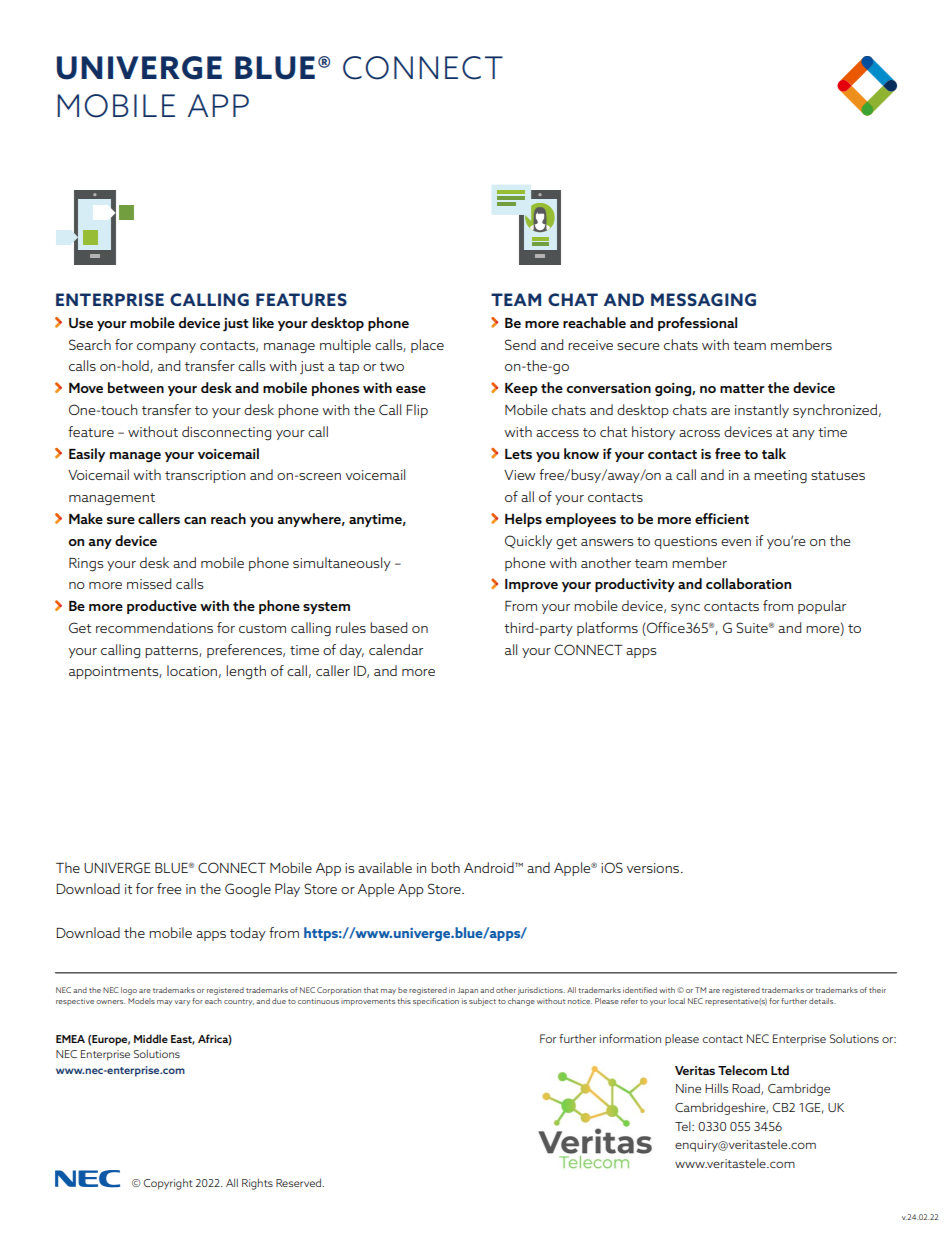 The width and height of the screenshot is (952, 1233). What do you see at coordinates (822, 607) in the screenshot?
I see `popular` at bounding box center [822, 607].
